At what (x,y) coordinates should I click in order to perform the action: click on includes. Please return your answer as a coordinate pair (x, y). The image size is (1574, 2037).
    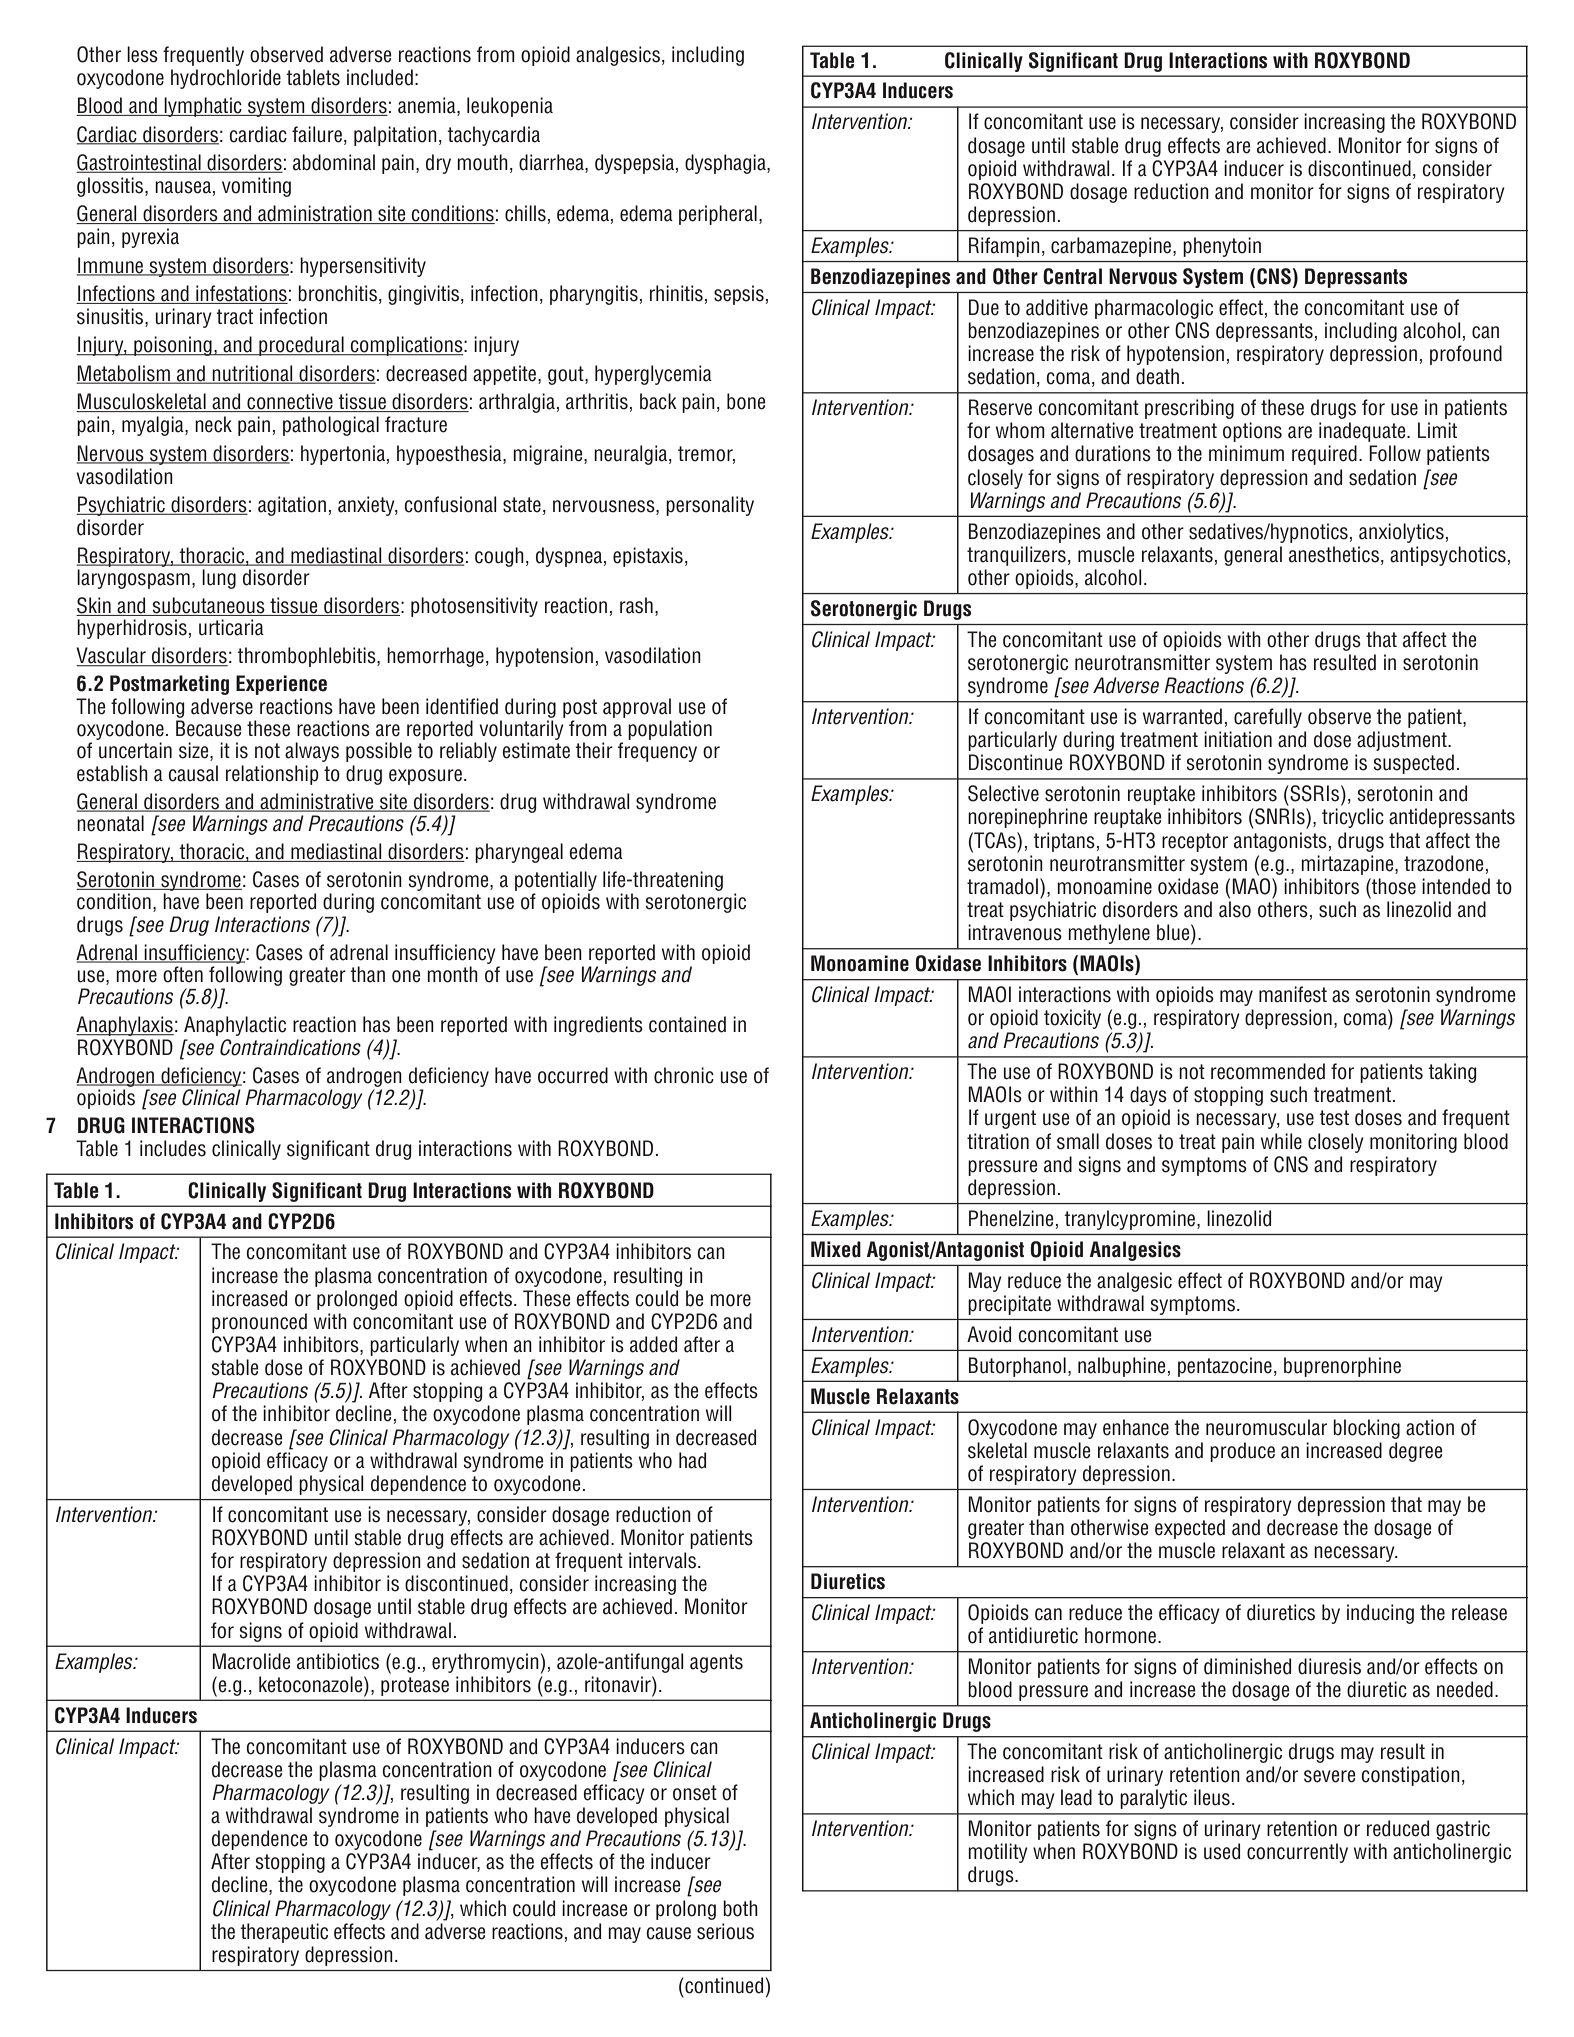
    Looking at the image, I should click on (173, 1148).
